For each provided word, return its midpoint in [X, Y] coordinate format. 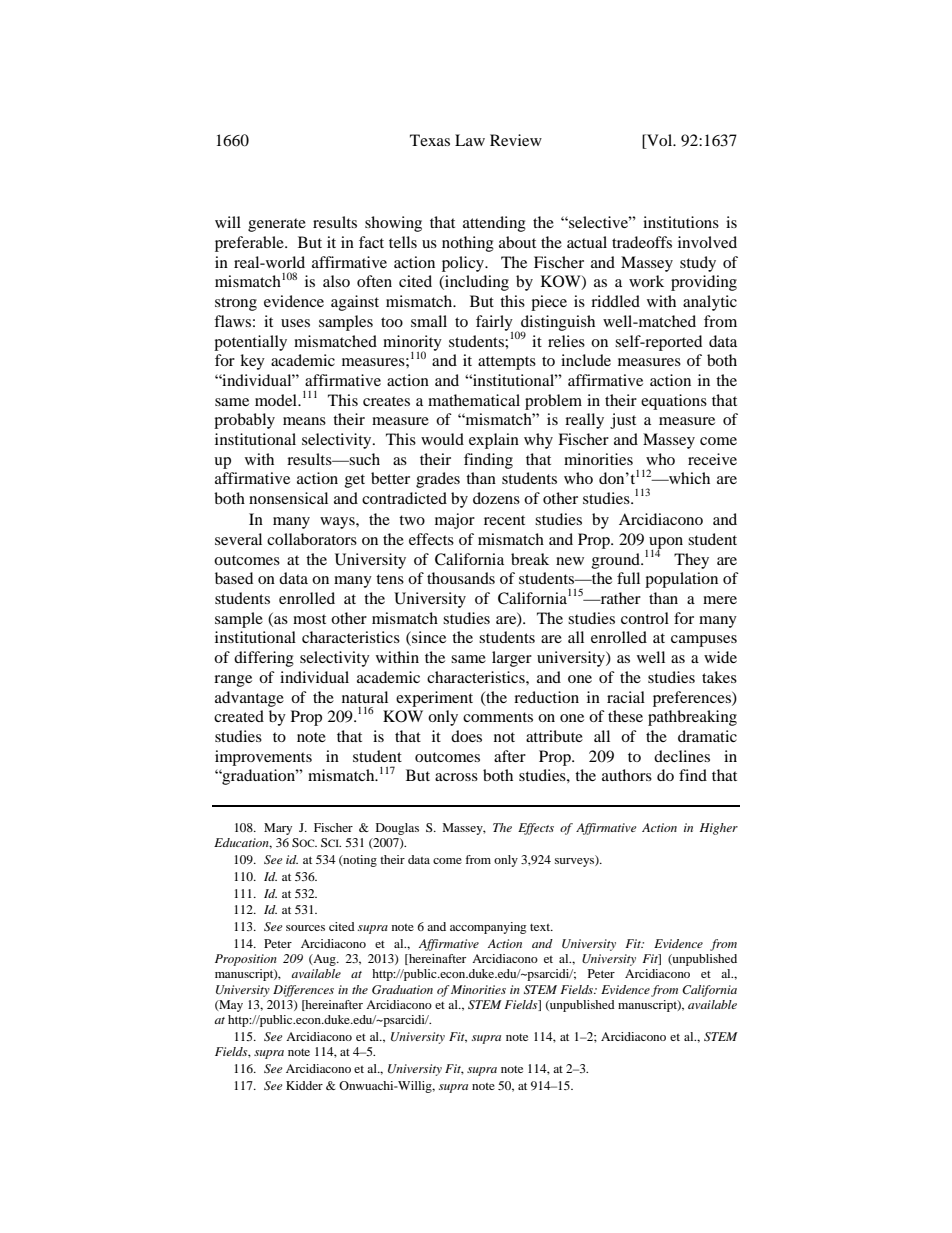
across [456, 777]
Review [516, 140]
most [309, 619]
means [304, 421]
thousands [461, 578]
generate [277, 225]
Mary [278, 829]
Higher [719, 829]
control [645, 618]
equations [674, 402]
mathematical [474, 400]
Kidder [304, 1085]
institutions [681, 222]
